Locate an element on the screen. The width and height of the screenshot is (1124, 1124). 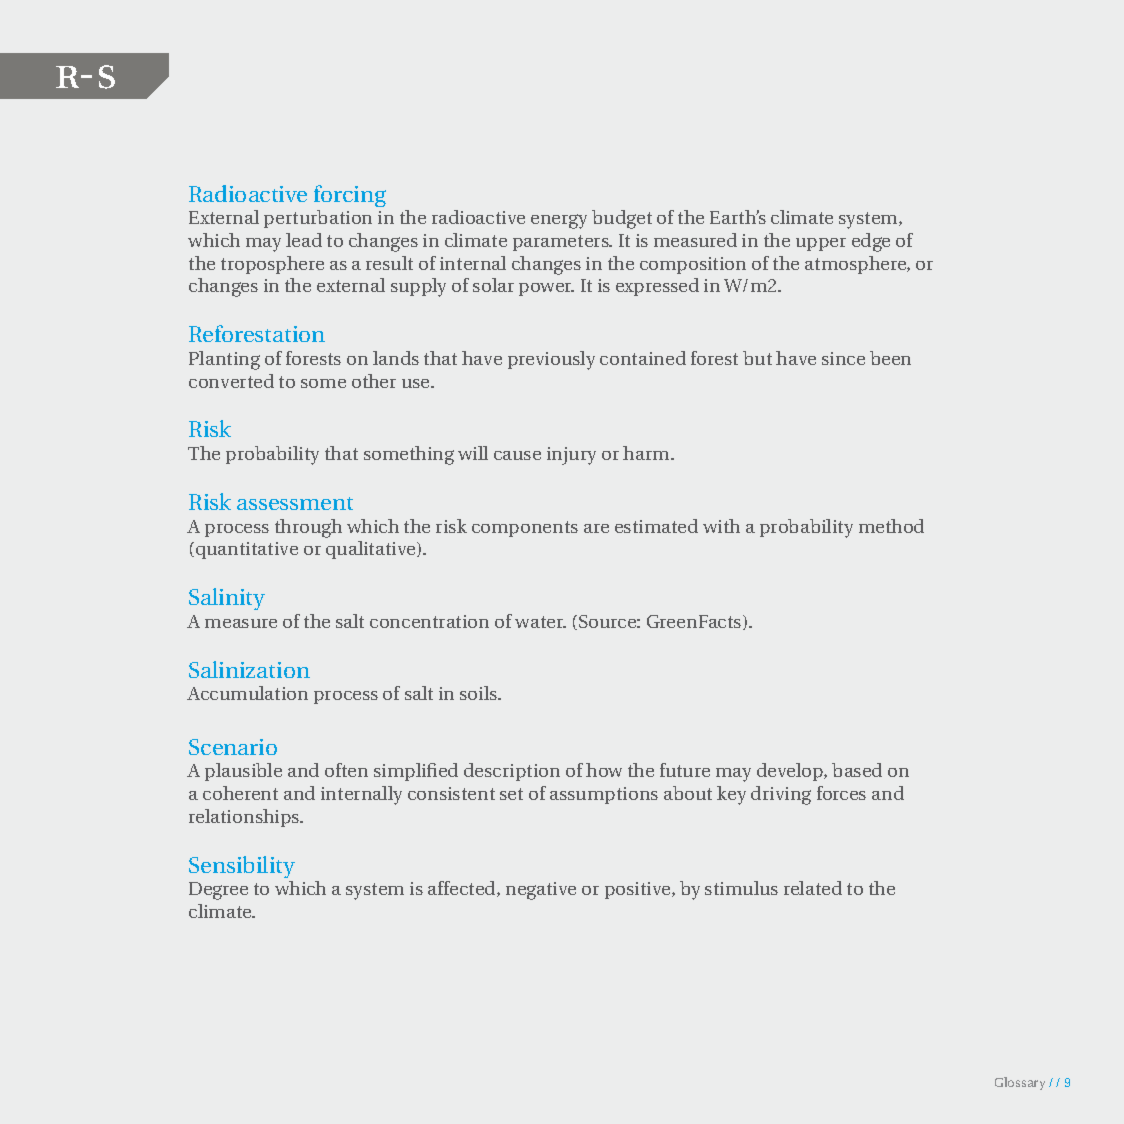
negative is located at coordinates (541, 891).
